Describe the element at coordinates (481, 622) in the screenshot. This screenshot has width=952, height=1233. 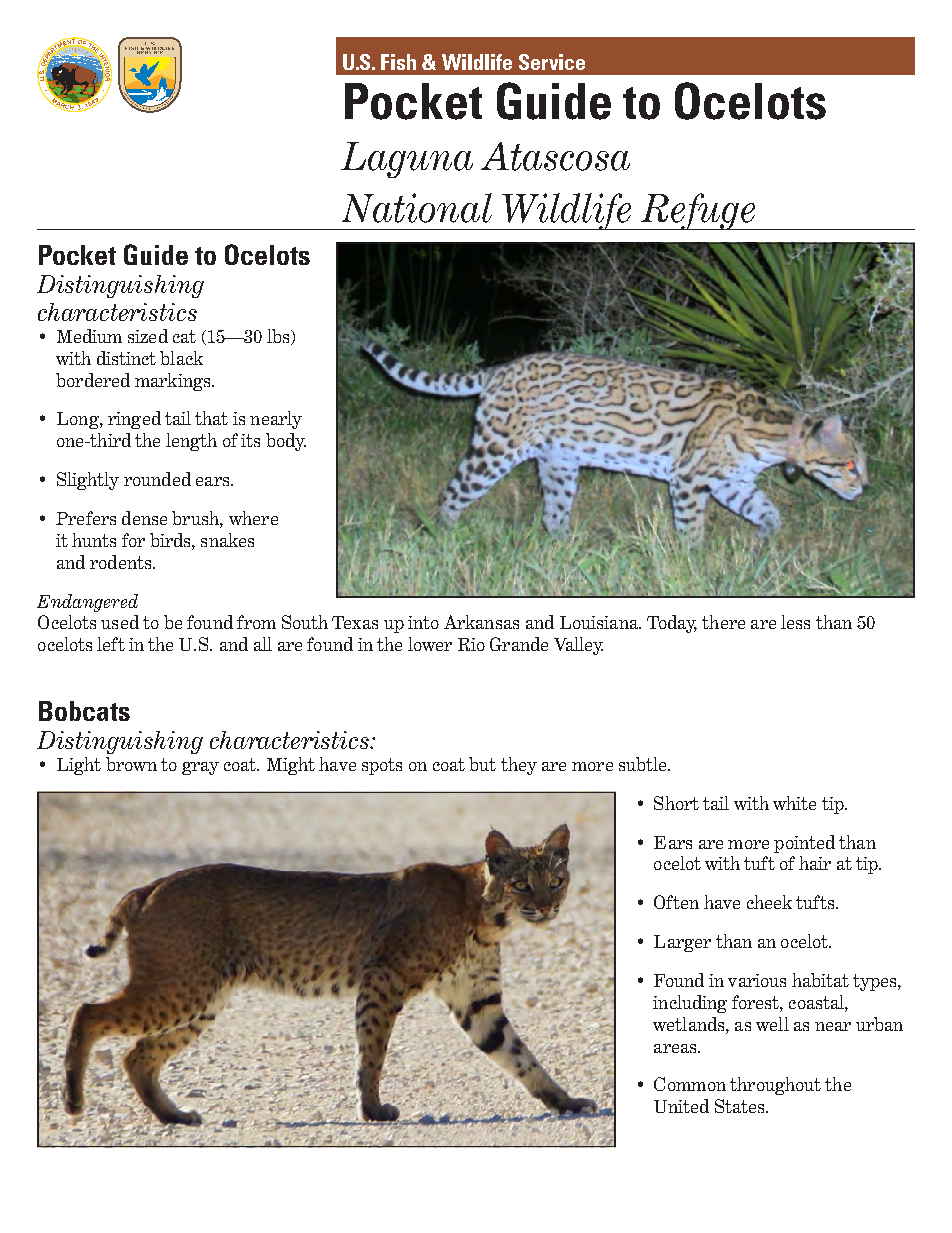
I see `Arkansas` at that location.
